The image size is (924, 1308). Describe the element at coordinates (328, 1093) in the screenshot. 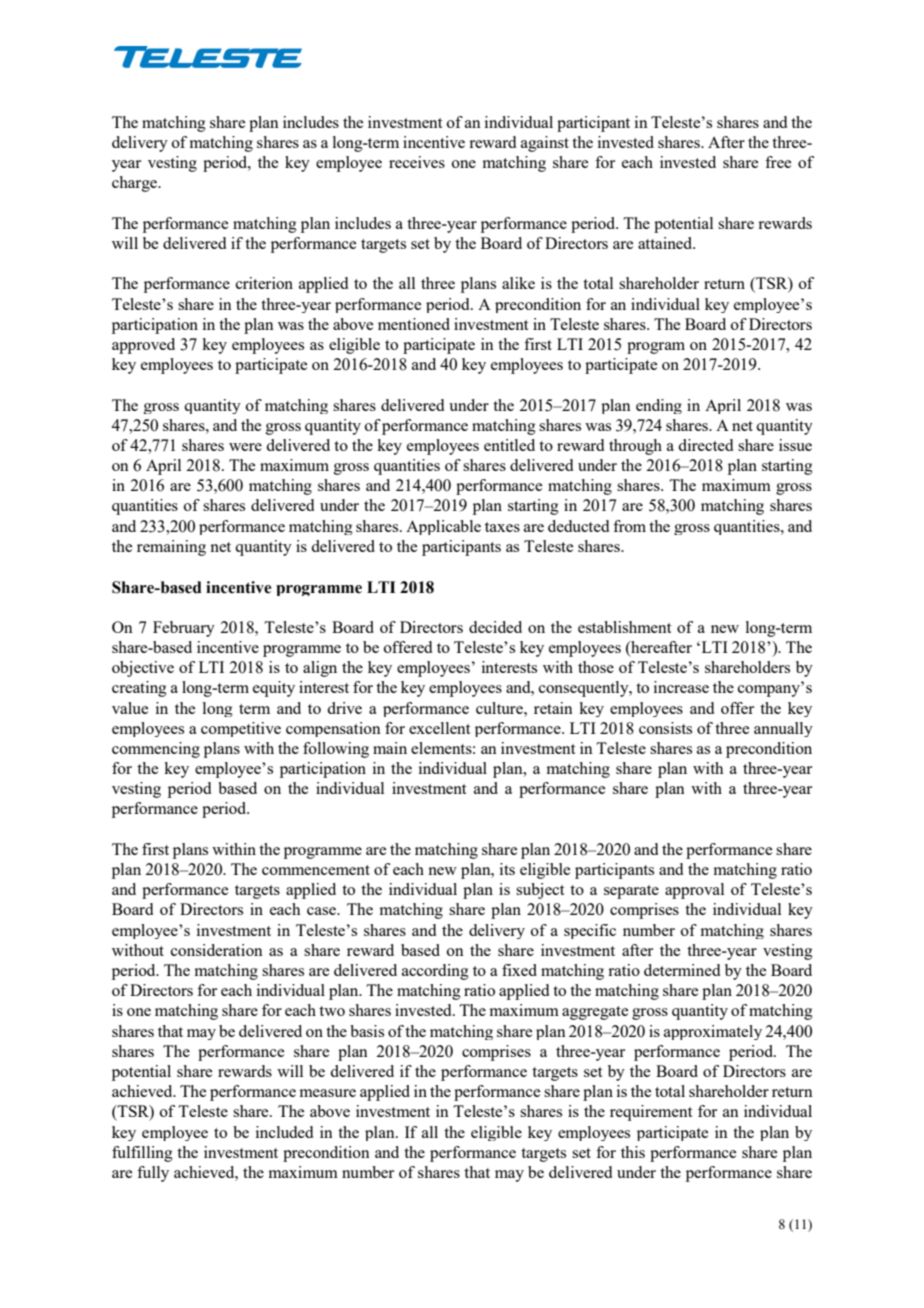

I see `measure` at that location.
